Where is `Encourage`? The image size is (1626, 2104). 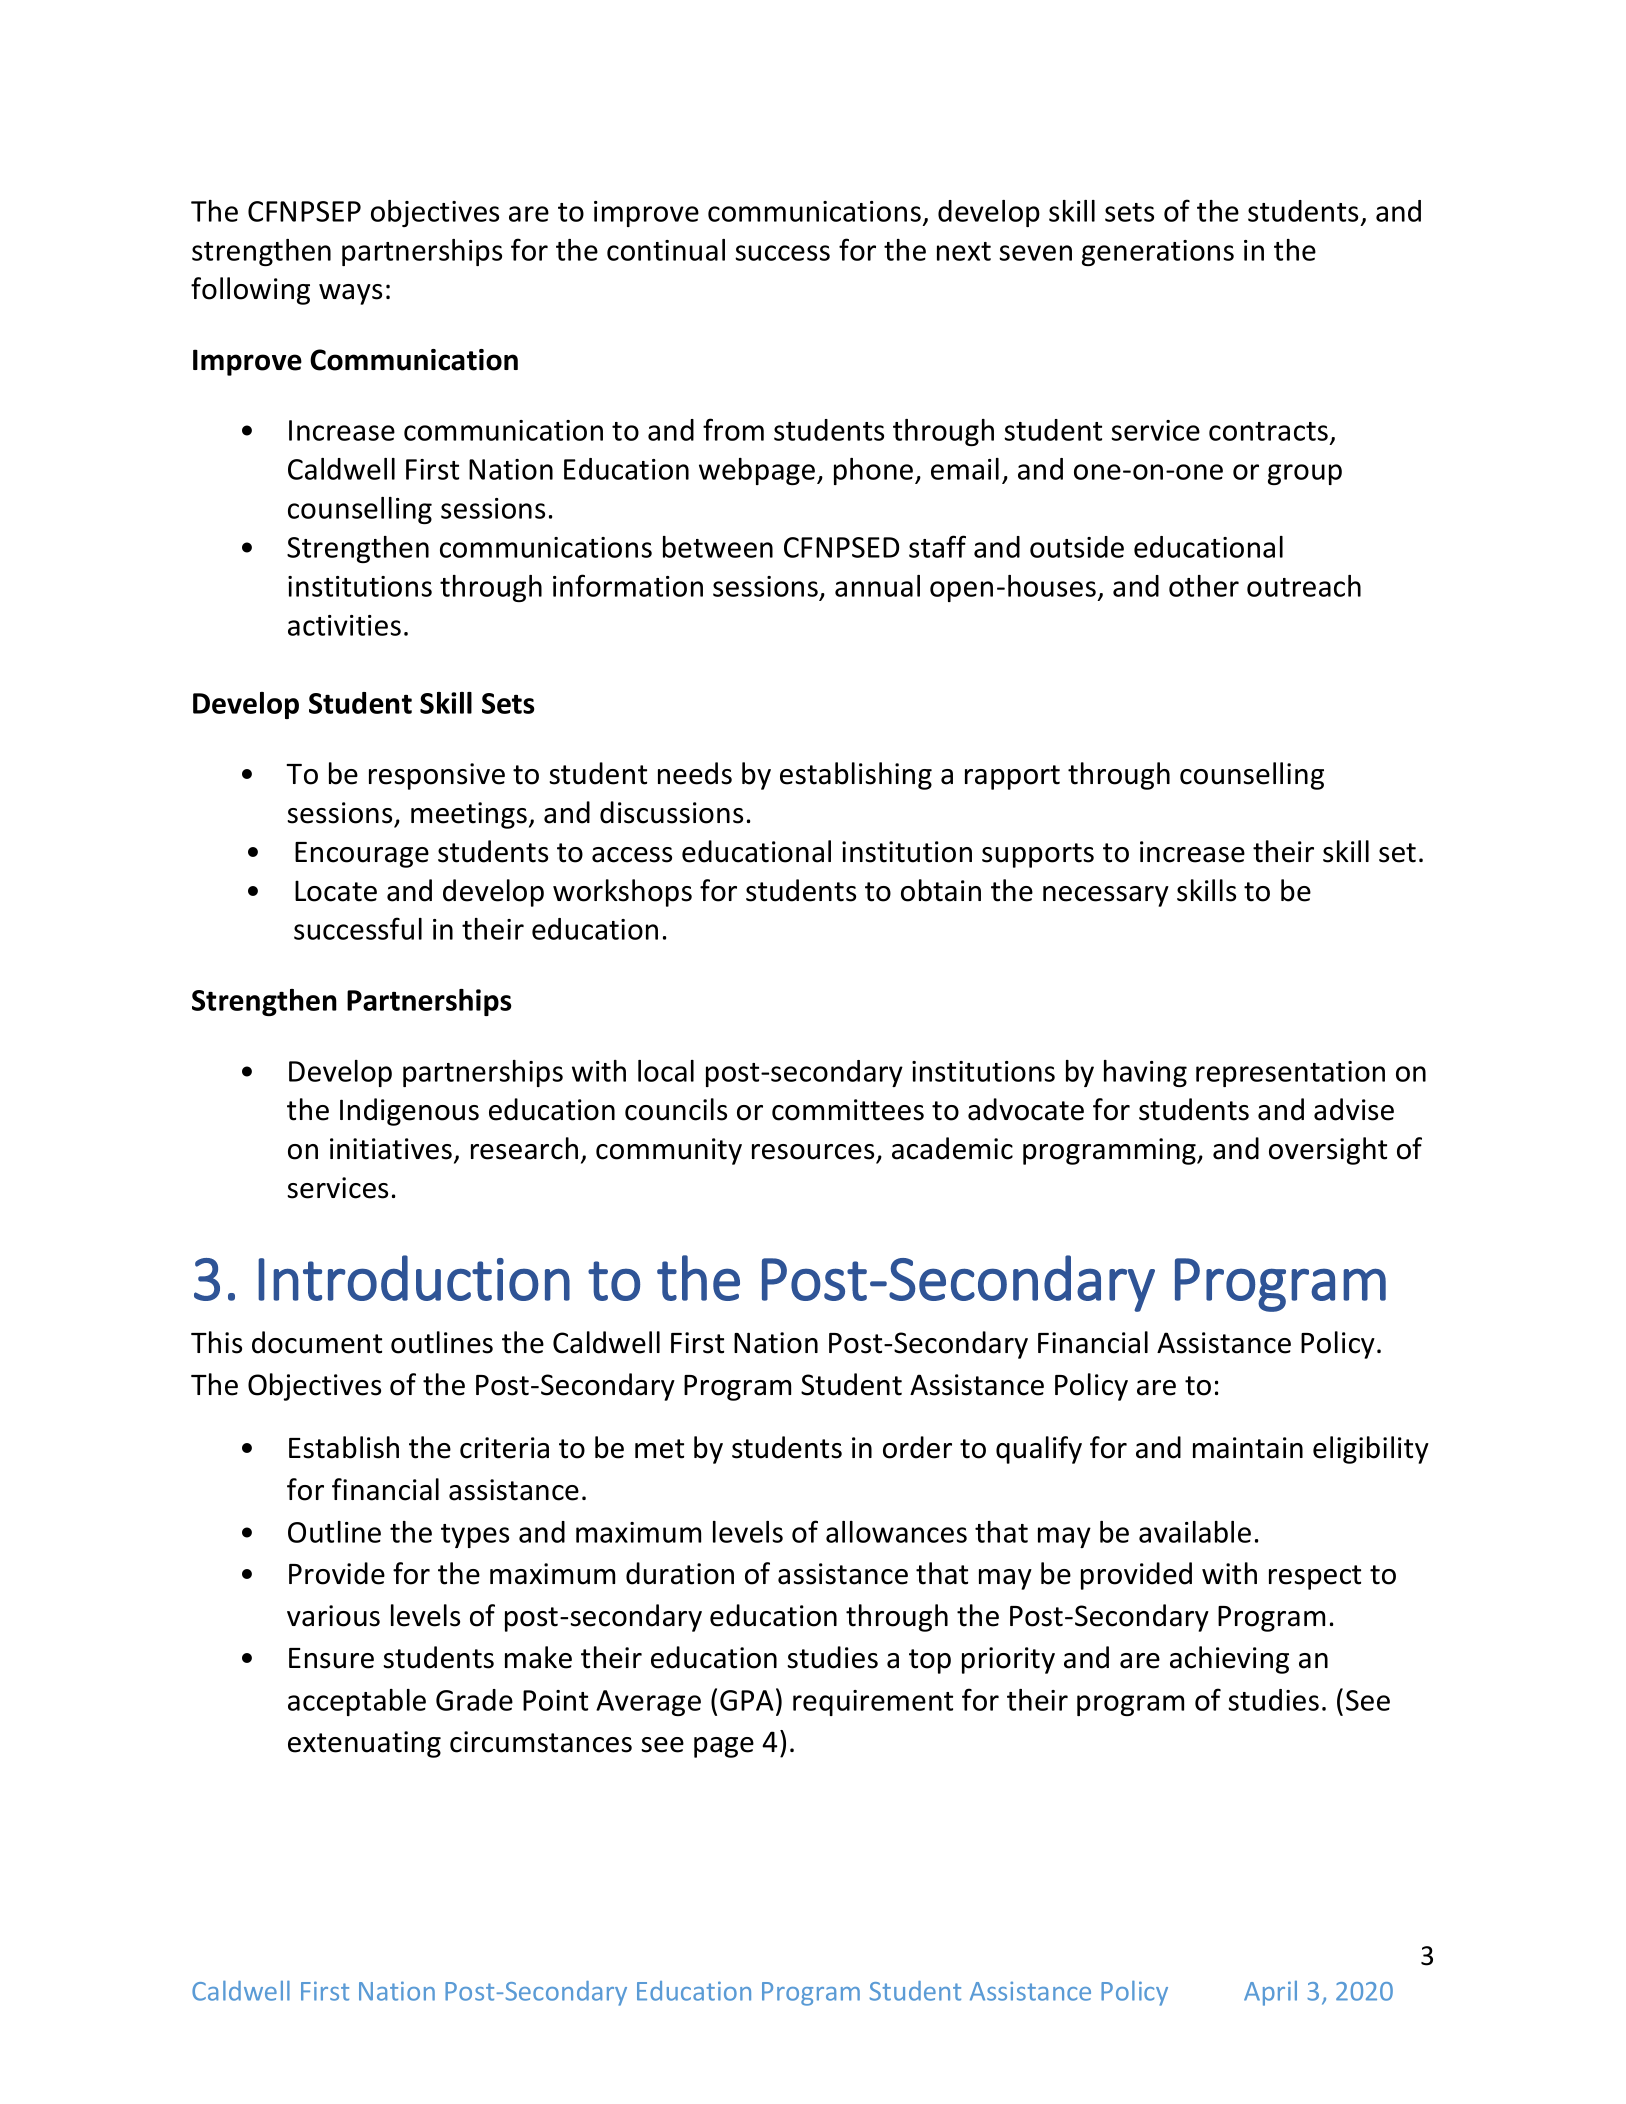 Encourage is located at coordinates (362, 855).
